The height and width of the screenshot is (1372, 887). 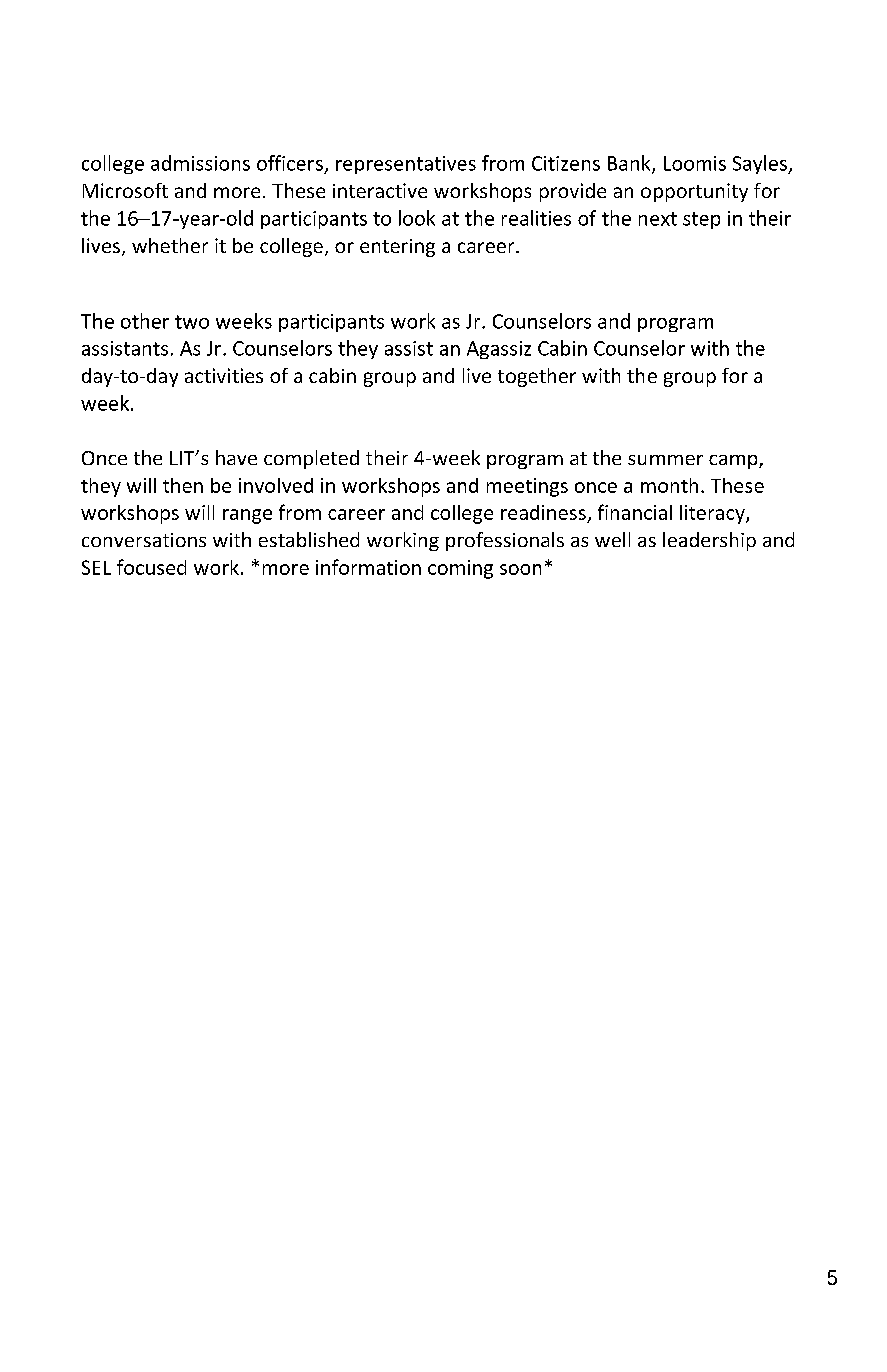 I want to click on step, so click(x=701, y=220).
